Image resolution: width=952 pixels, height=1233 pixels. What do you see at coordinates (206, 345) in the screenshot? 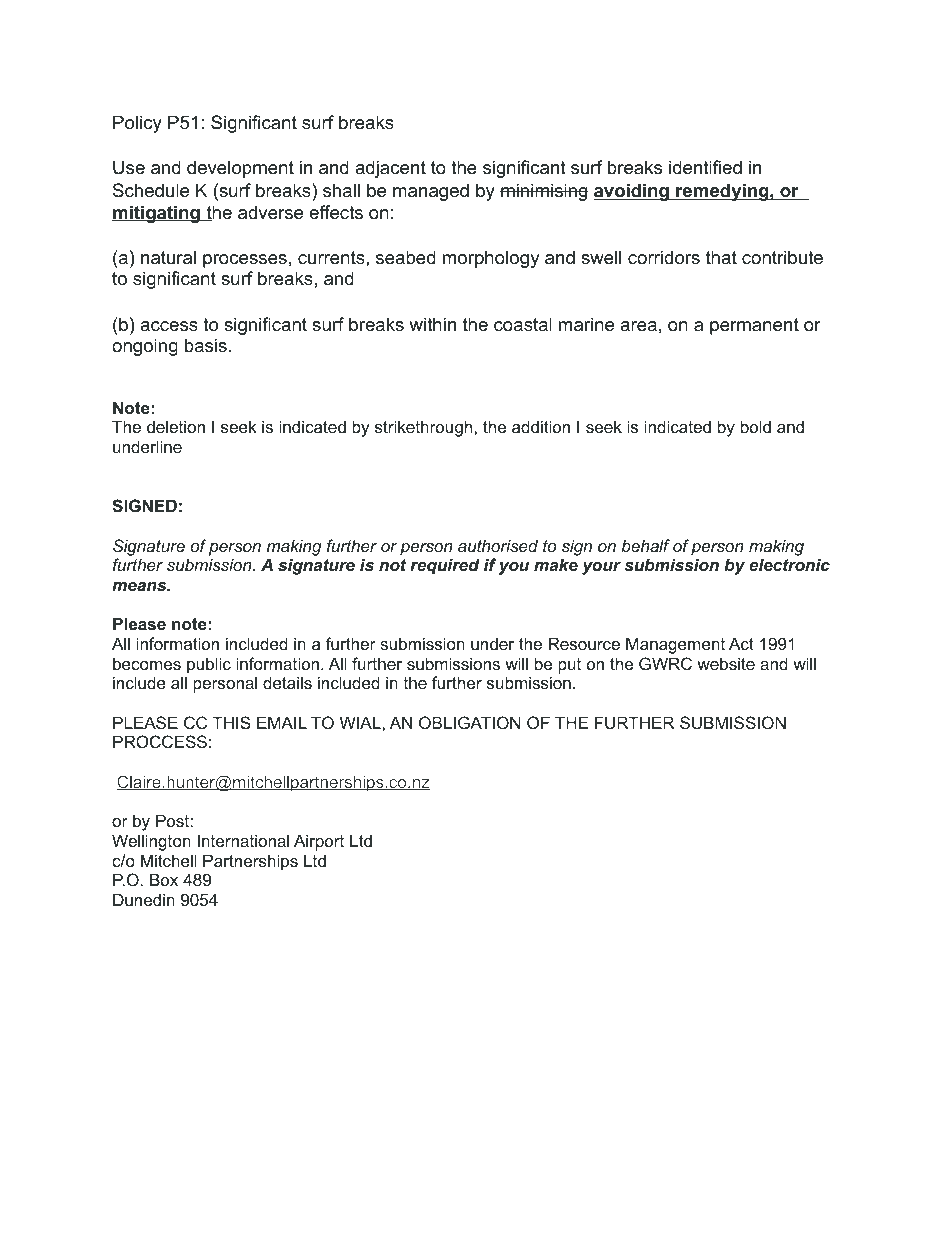
I see `basis` at bounding box center [206, 345].
